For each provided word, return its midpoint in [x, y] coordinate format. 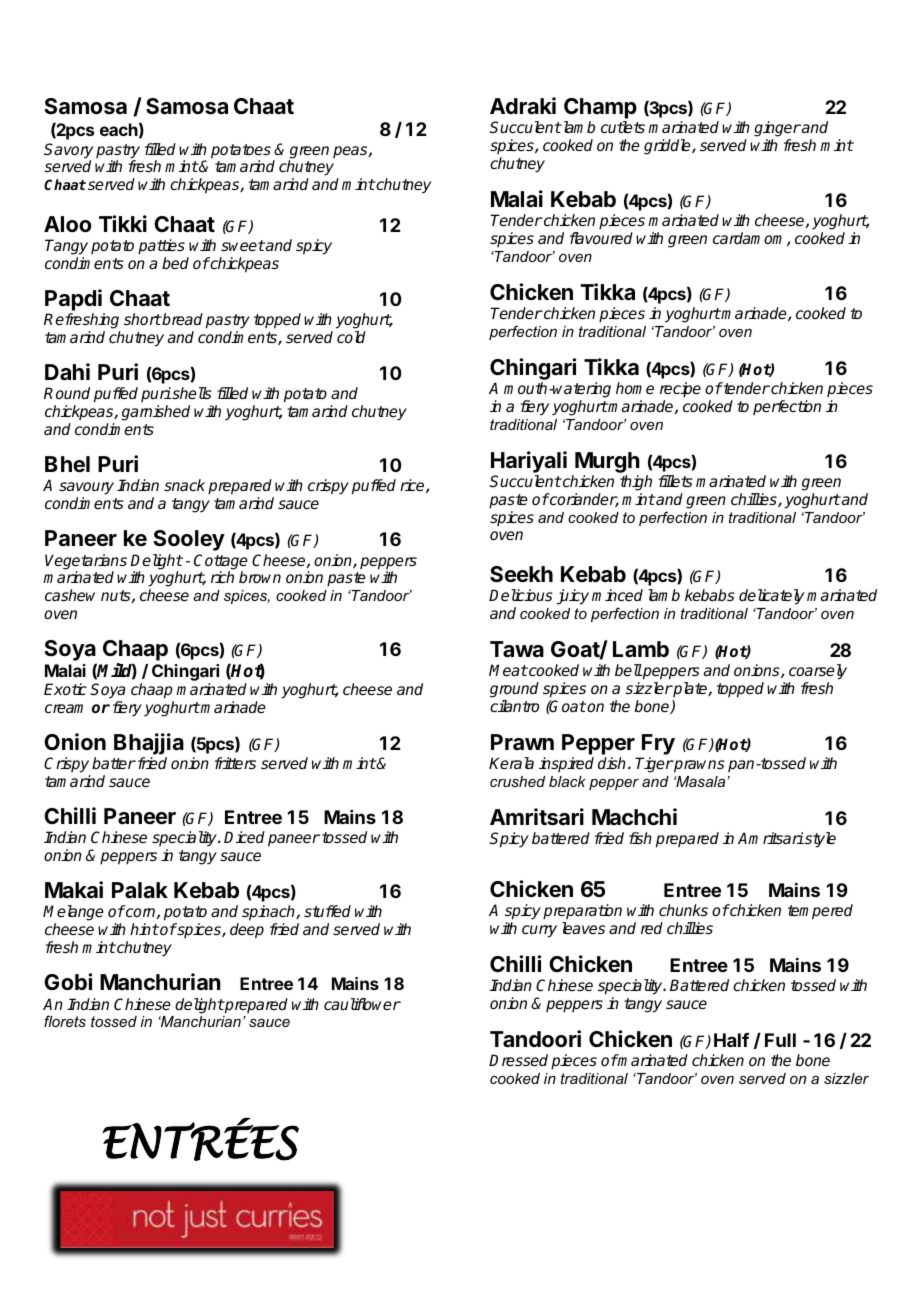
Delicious [521, 595]
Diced [244, 837]
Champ [600, 108]
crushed [517, 781]
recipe [680, 390]
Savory [68, 152]
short [143, 319]
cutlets [623, 127]
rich [222, 577]
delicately [771, 597]
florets [65, 1021]
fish [640, 838]
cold [351, 337]
